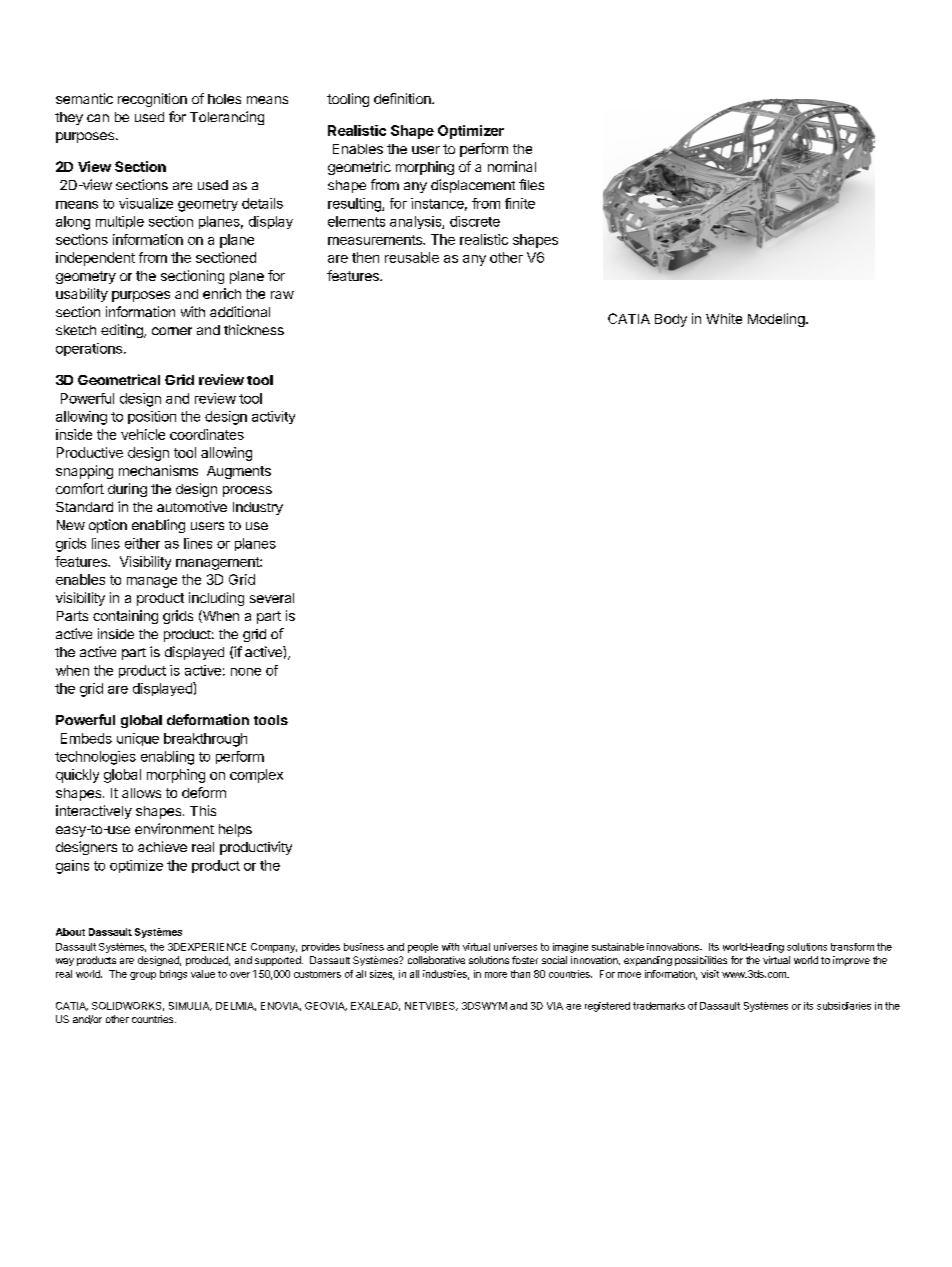 This screenshot has height=1267, width=952. I want to click on Modeling, so click(777, 320).
